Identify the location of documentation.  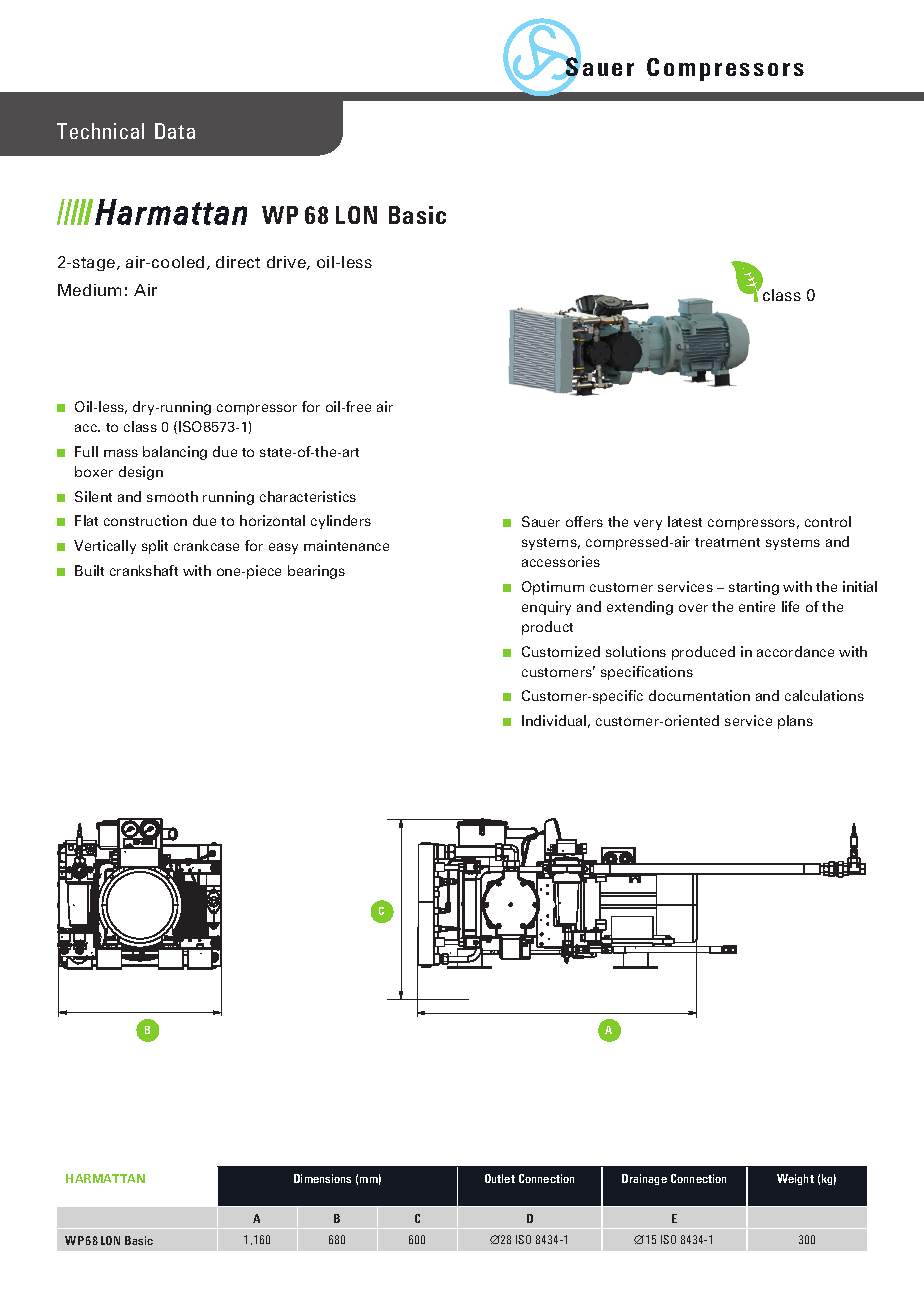
(699, 695).
